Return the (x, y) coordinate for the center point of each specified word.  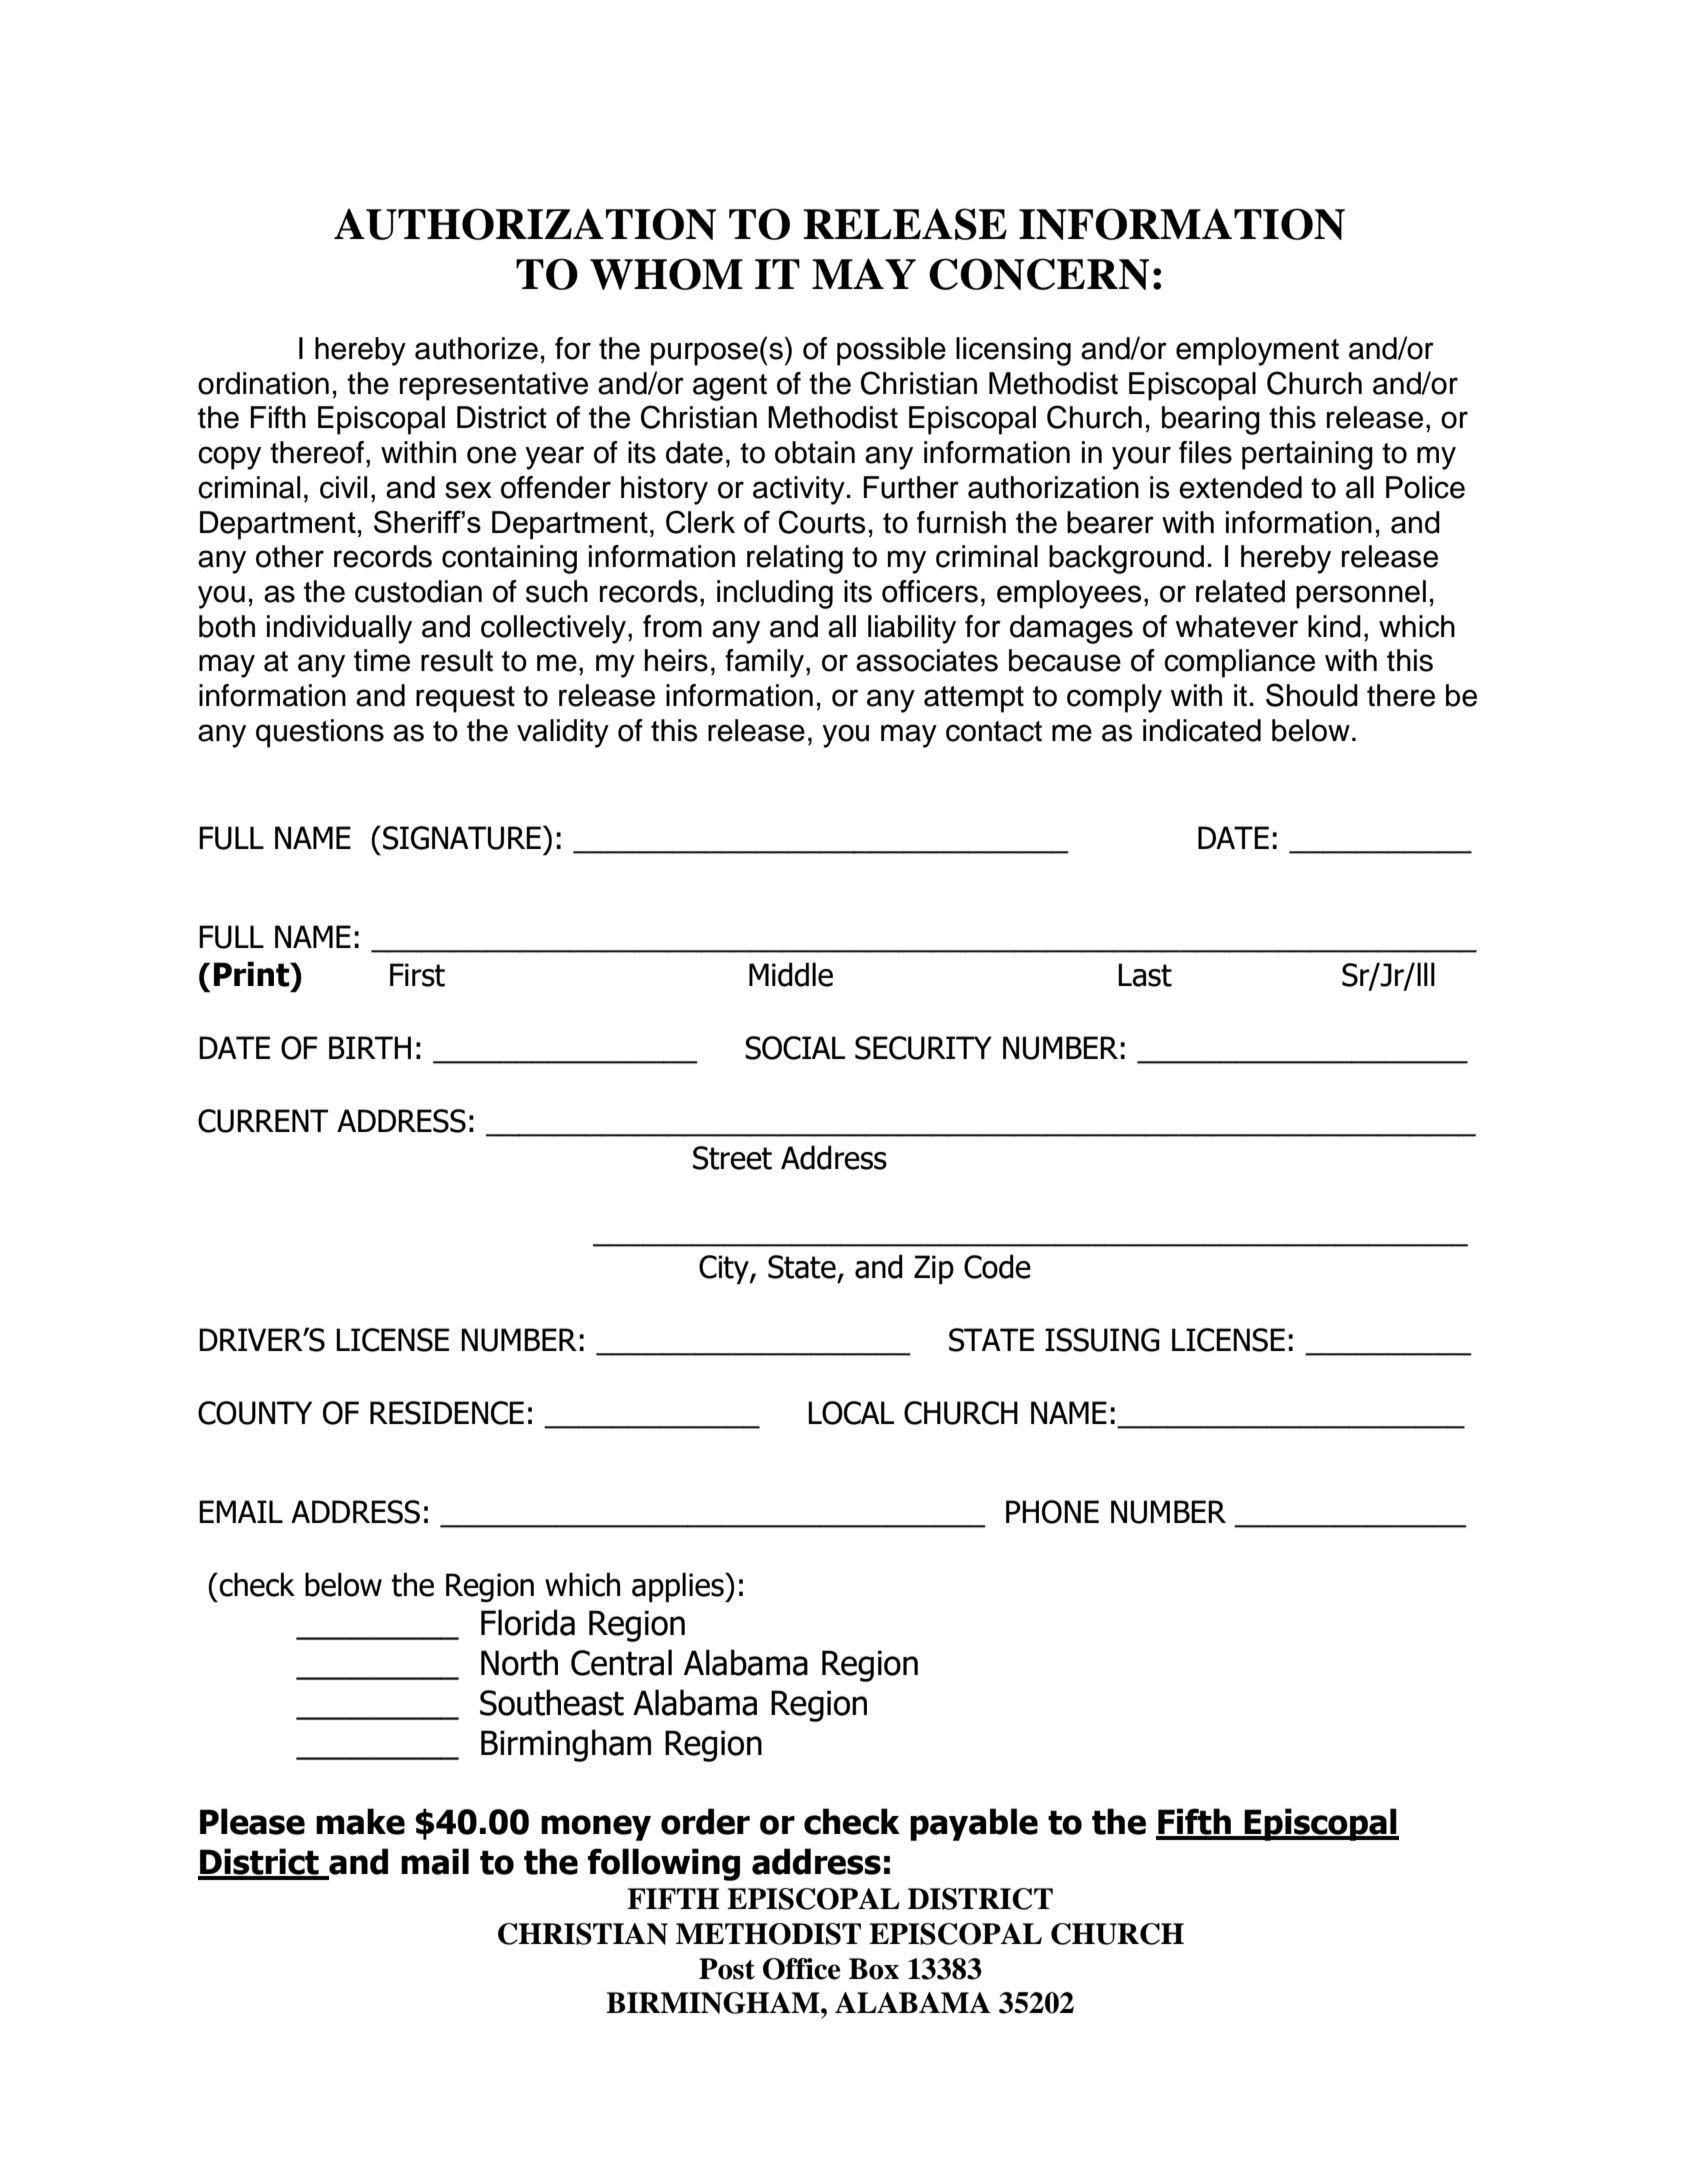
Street (732, 1158)
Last (1145, 975)
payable (974, 1824)
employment (1257, 351)
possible (891, 351)
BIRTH (370, 1047)
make (360, 1821)
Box (874, 1969)
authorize (476, 348)
